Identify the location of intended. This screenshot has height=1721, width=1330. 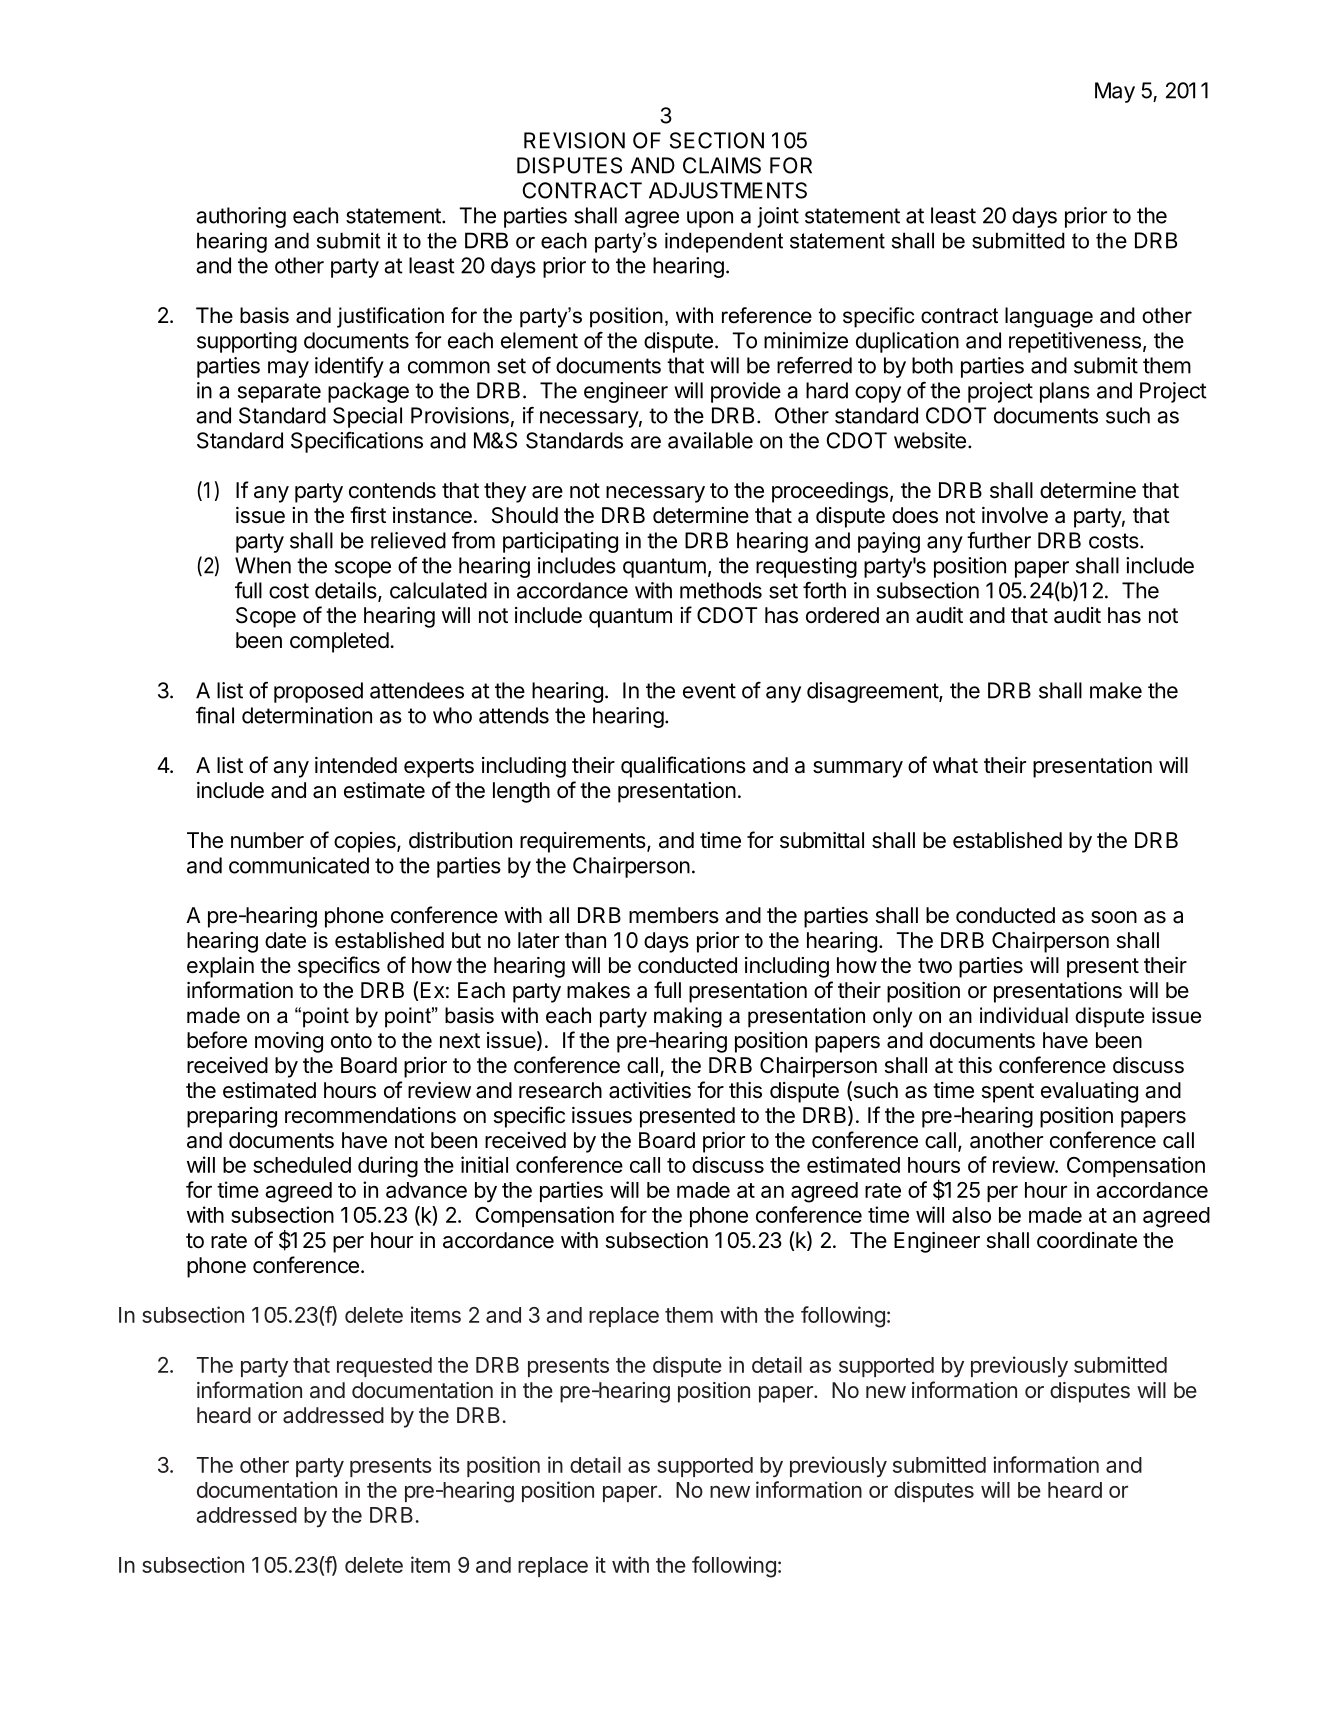
(356, 765).
